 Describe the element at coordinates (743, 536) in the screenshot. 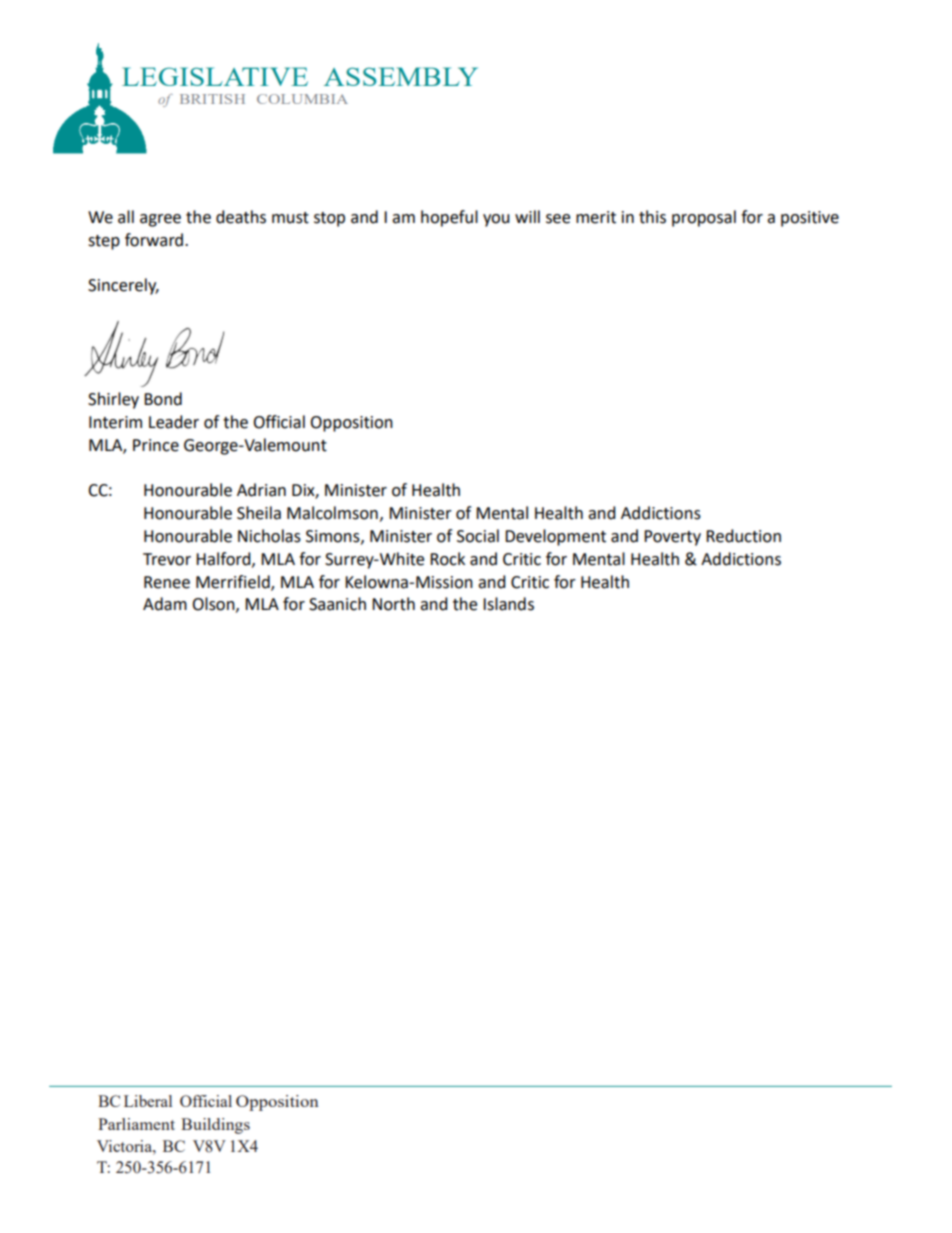

I see `Reduction` at that location.
